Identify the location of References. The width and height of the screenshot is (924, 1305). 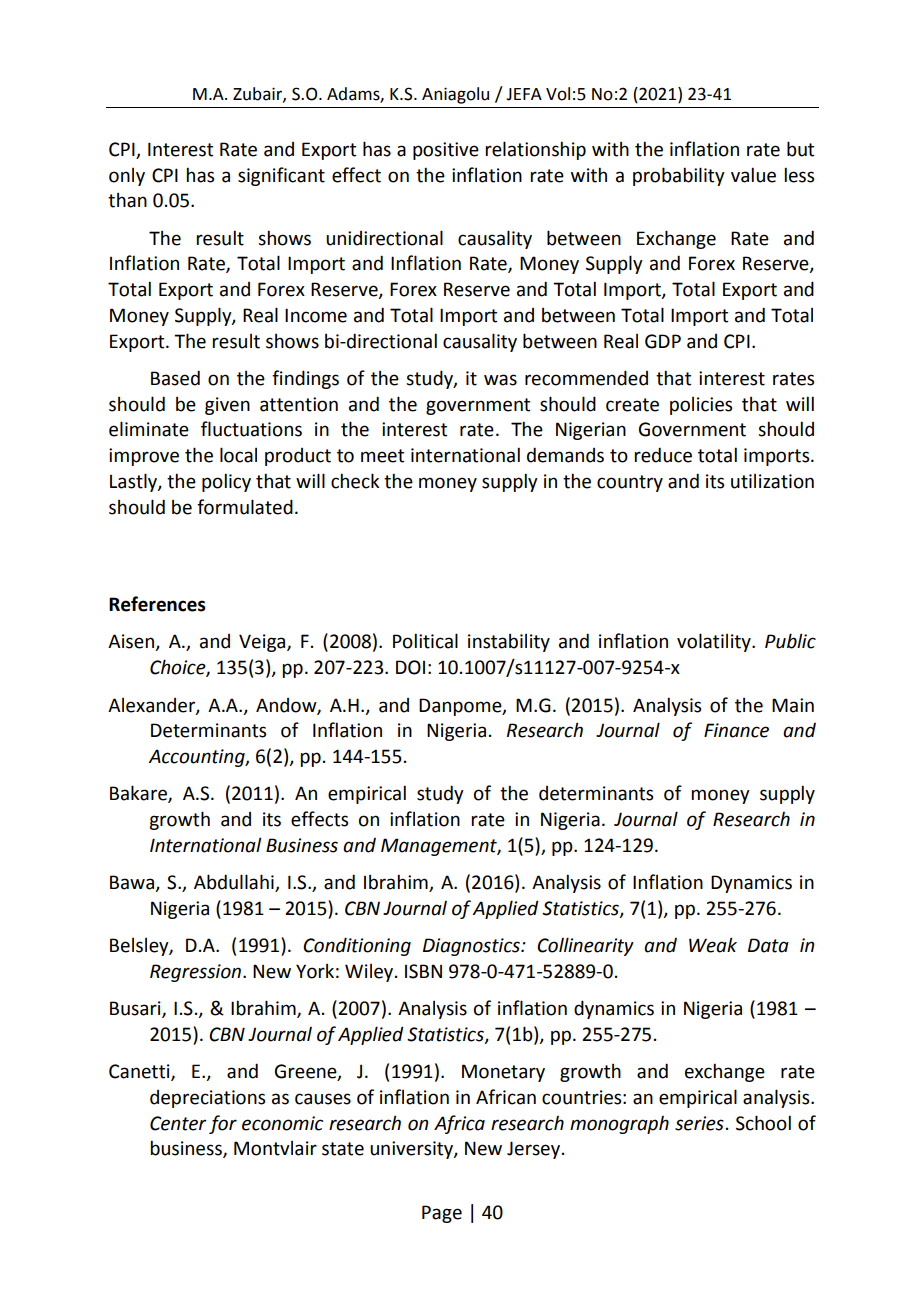
(157, 604).
